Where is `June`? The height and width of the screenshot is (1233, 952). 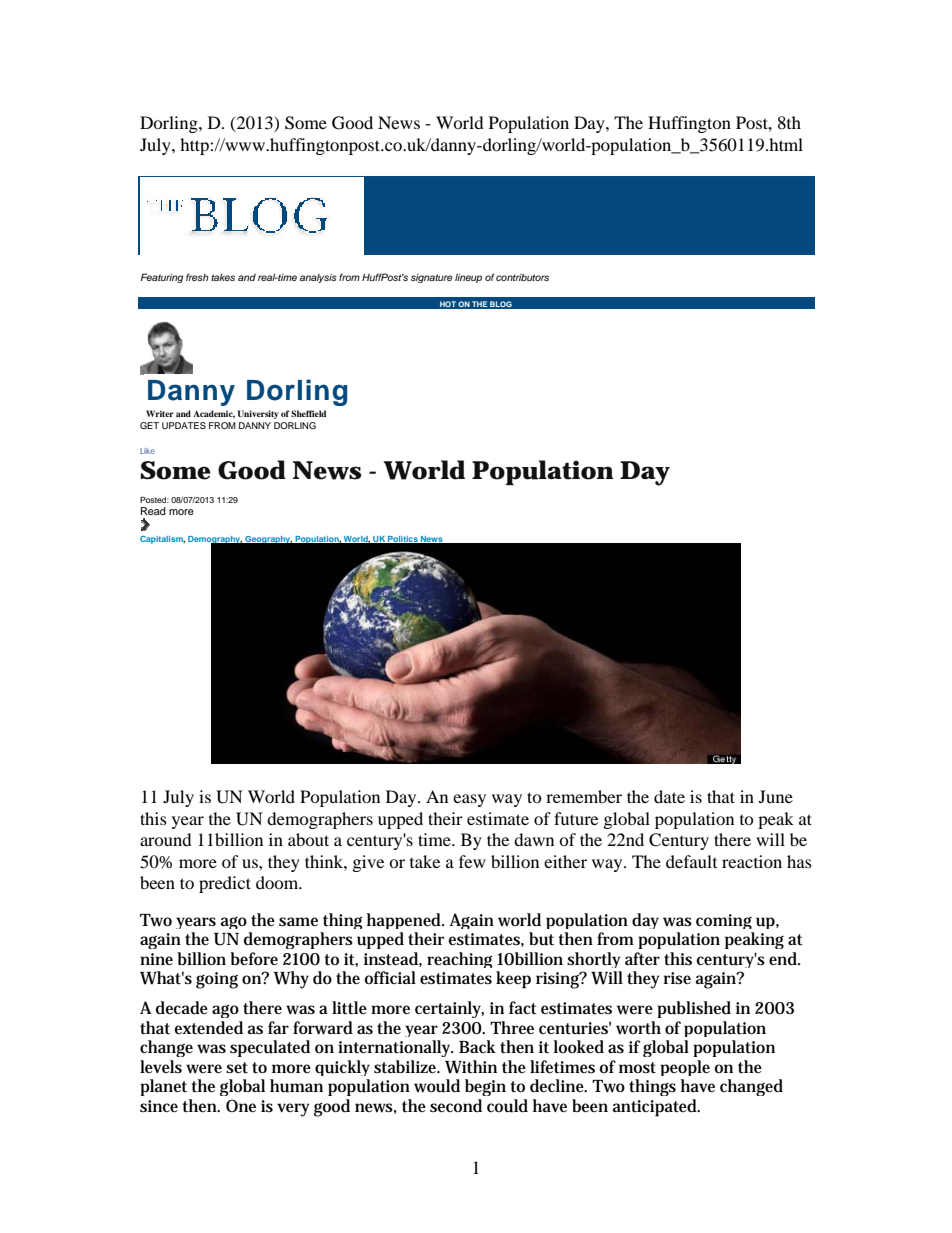
June is located at coordinates (776, 796).
